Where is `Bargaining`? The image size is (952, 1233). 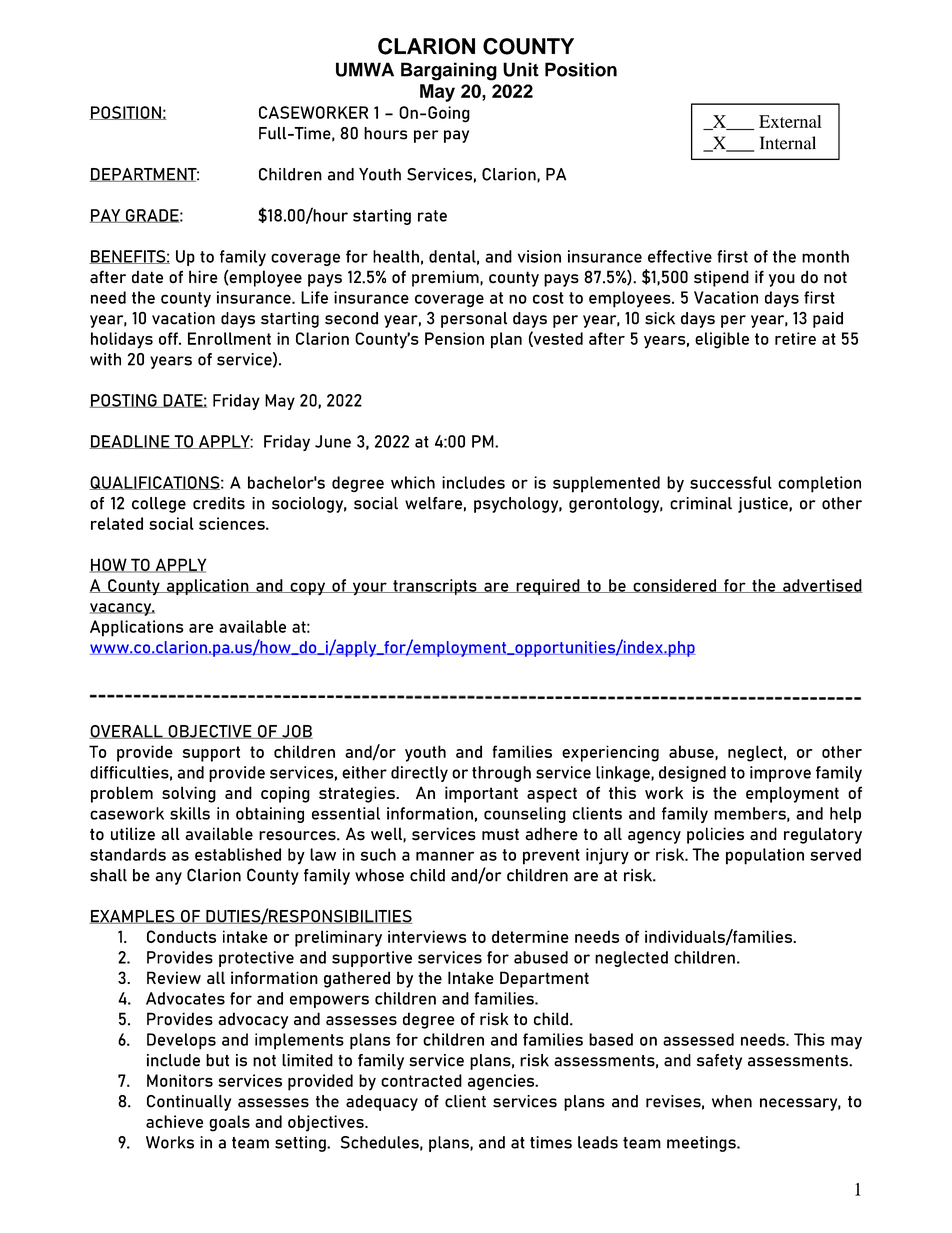 Bargaining is located at coordinates (449, 71).
